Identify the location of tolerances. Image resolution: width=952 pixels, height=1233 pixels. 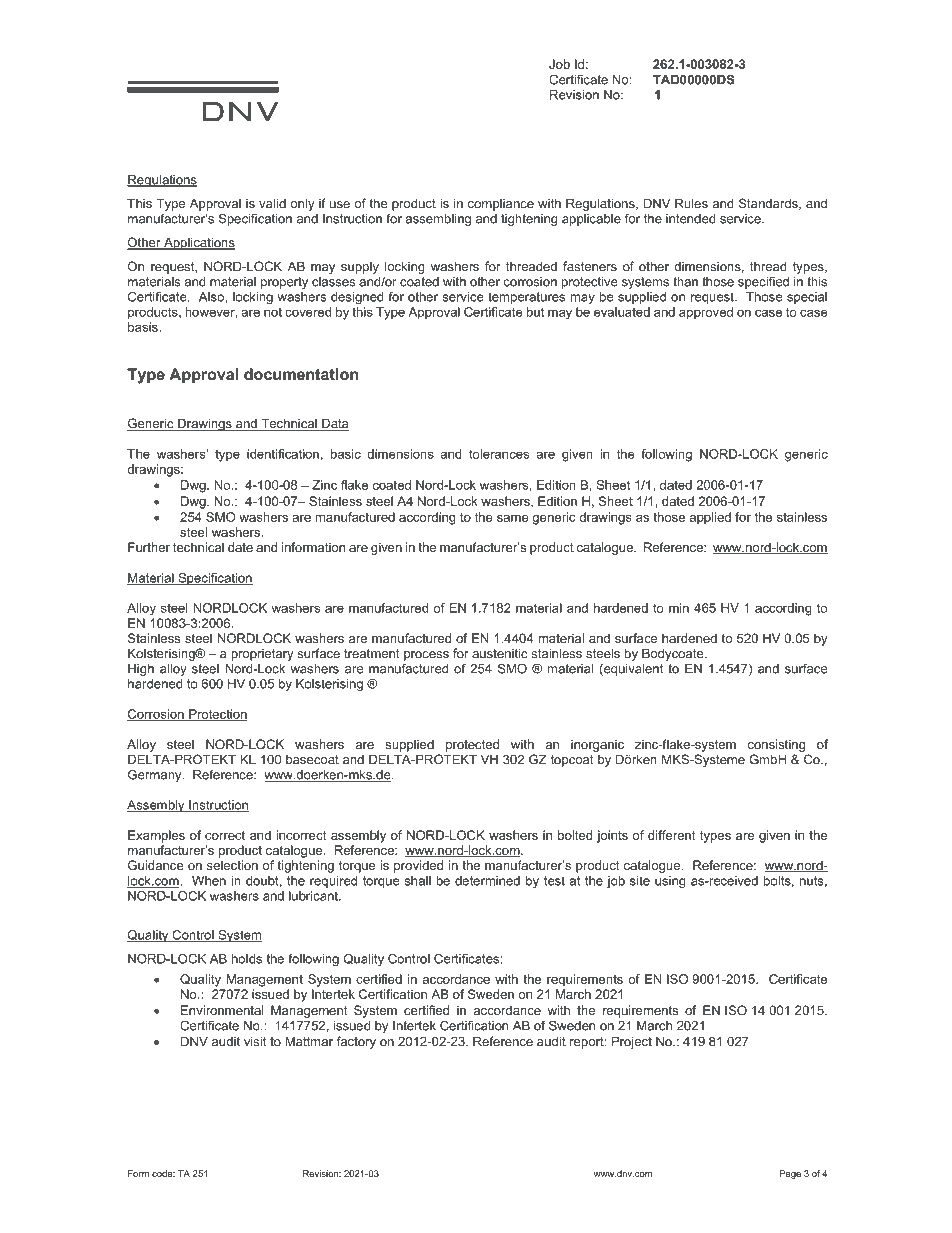
(499, 454).
